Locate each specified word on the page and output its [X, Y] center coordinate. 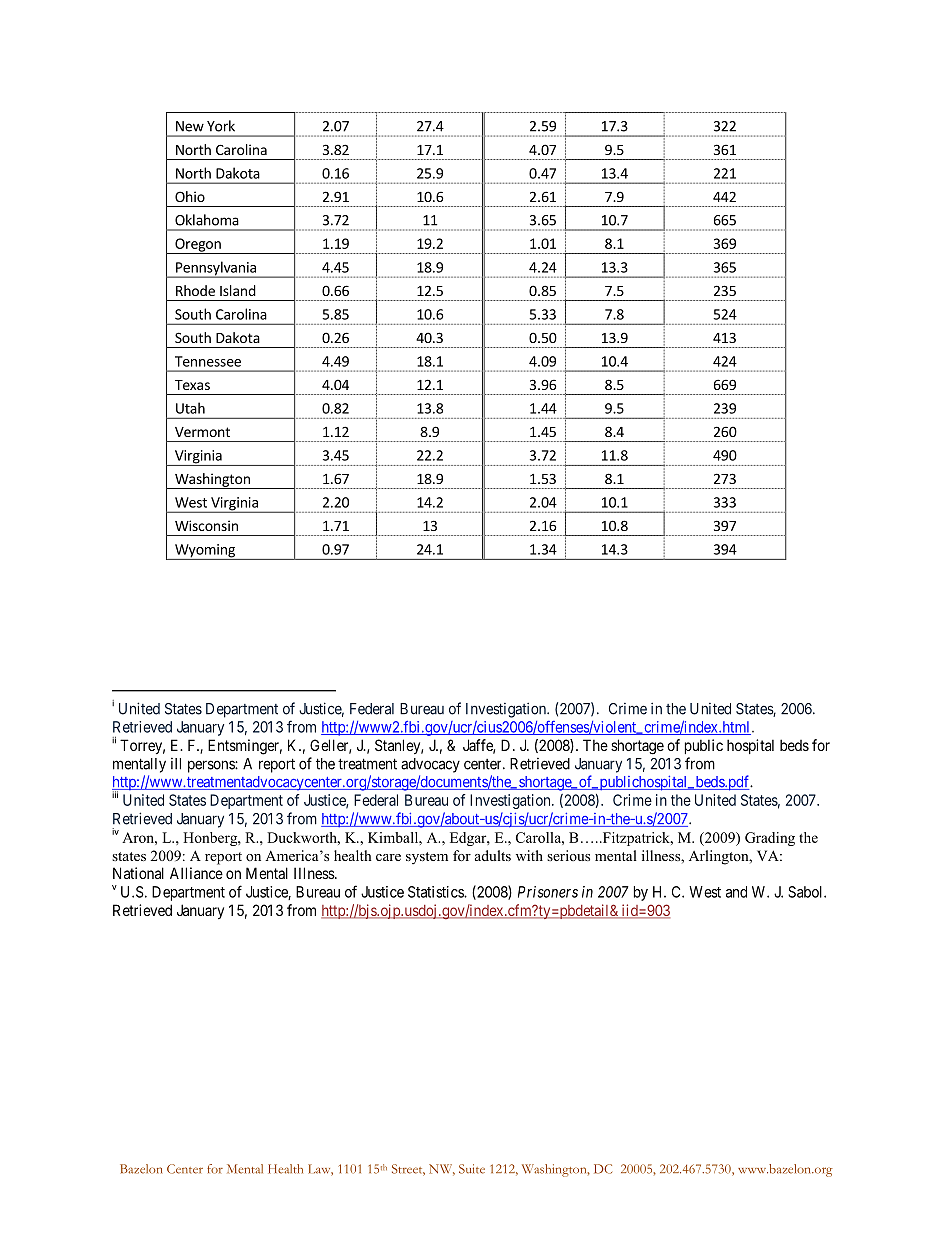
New [190, 126]
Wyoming [205, 552]
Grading [770, 839]
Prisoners [548, 892]
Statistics [436, 892]
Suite [472, 1169]
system [427, 858]
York [221, 126]
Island [238, 290]
